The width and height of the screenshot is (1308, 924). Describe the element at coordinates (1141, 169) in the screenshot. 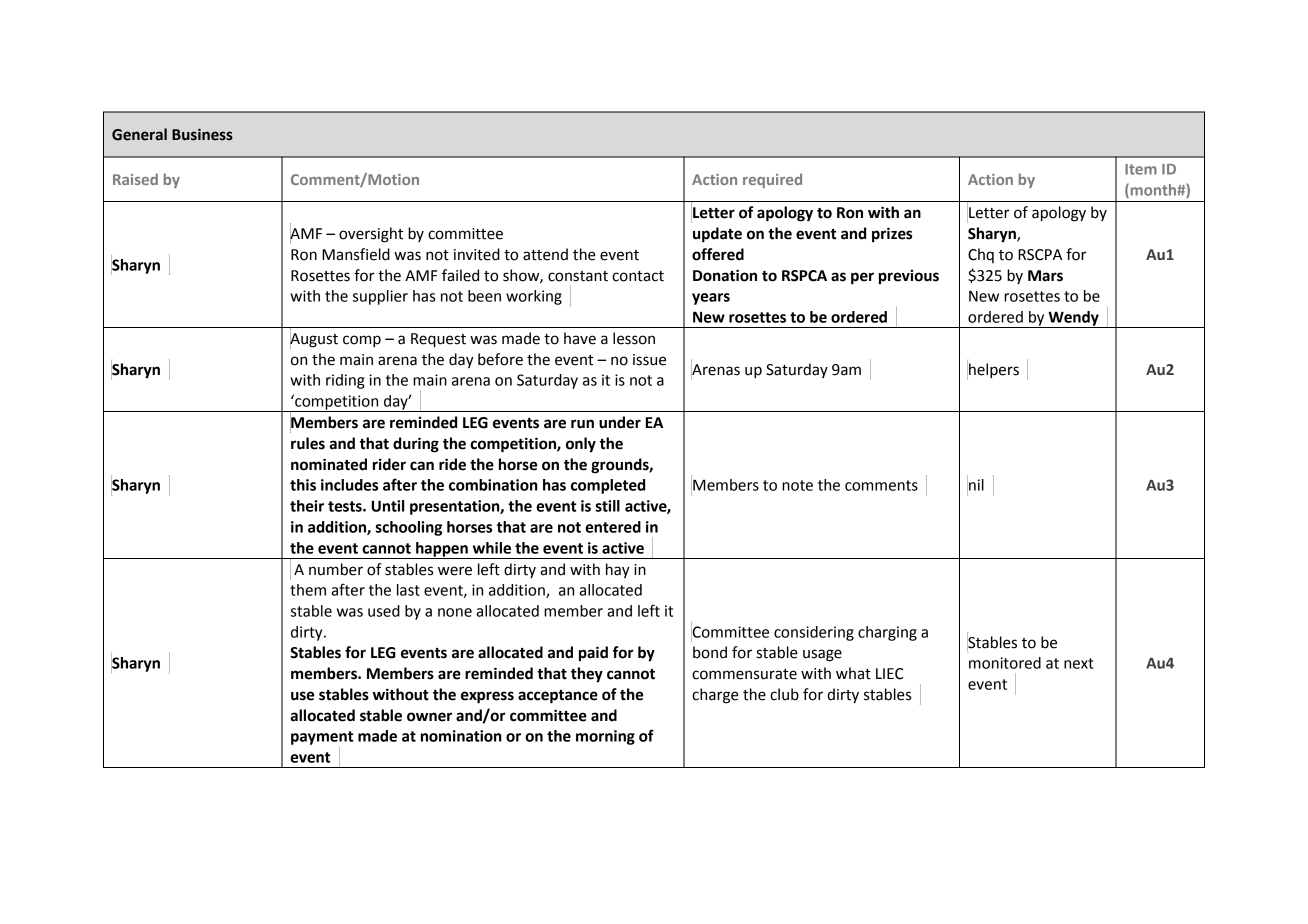

I see `Item` at that location.
